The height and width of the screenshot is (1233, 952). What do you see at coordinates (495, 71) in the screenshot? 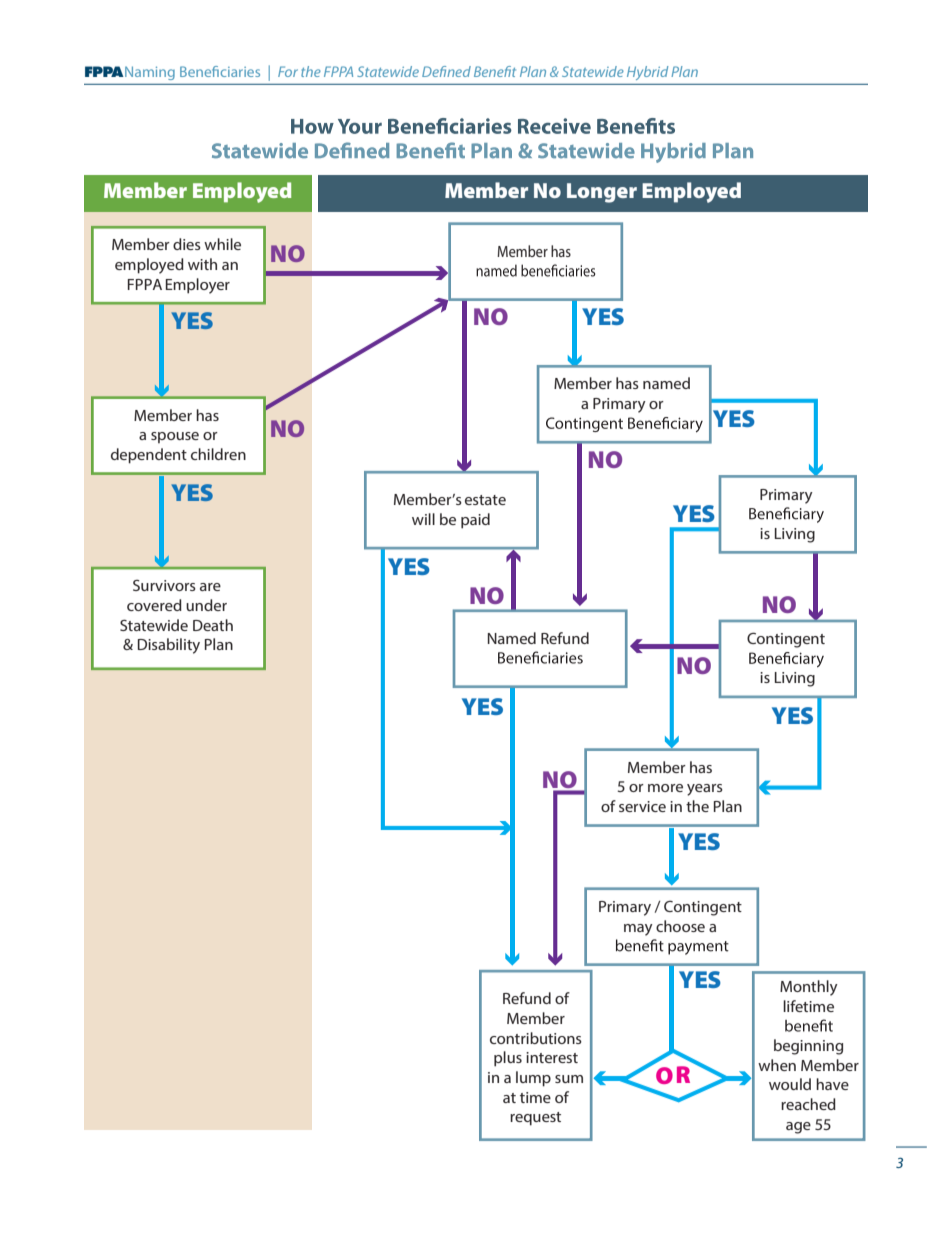
I see `Benefit` at bounding box center [495, 71].
